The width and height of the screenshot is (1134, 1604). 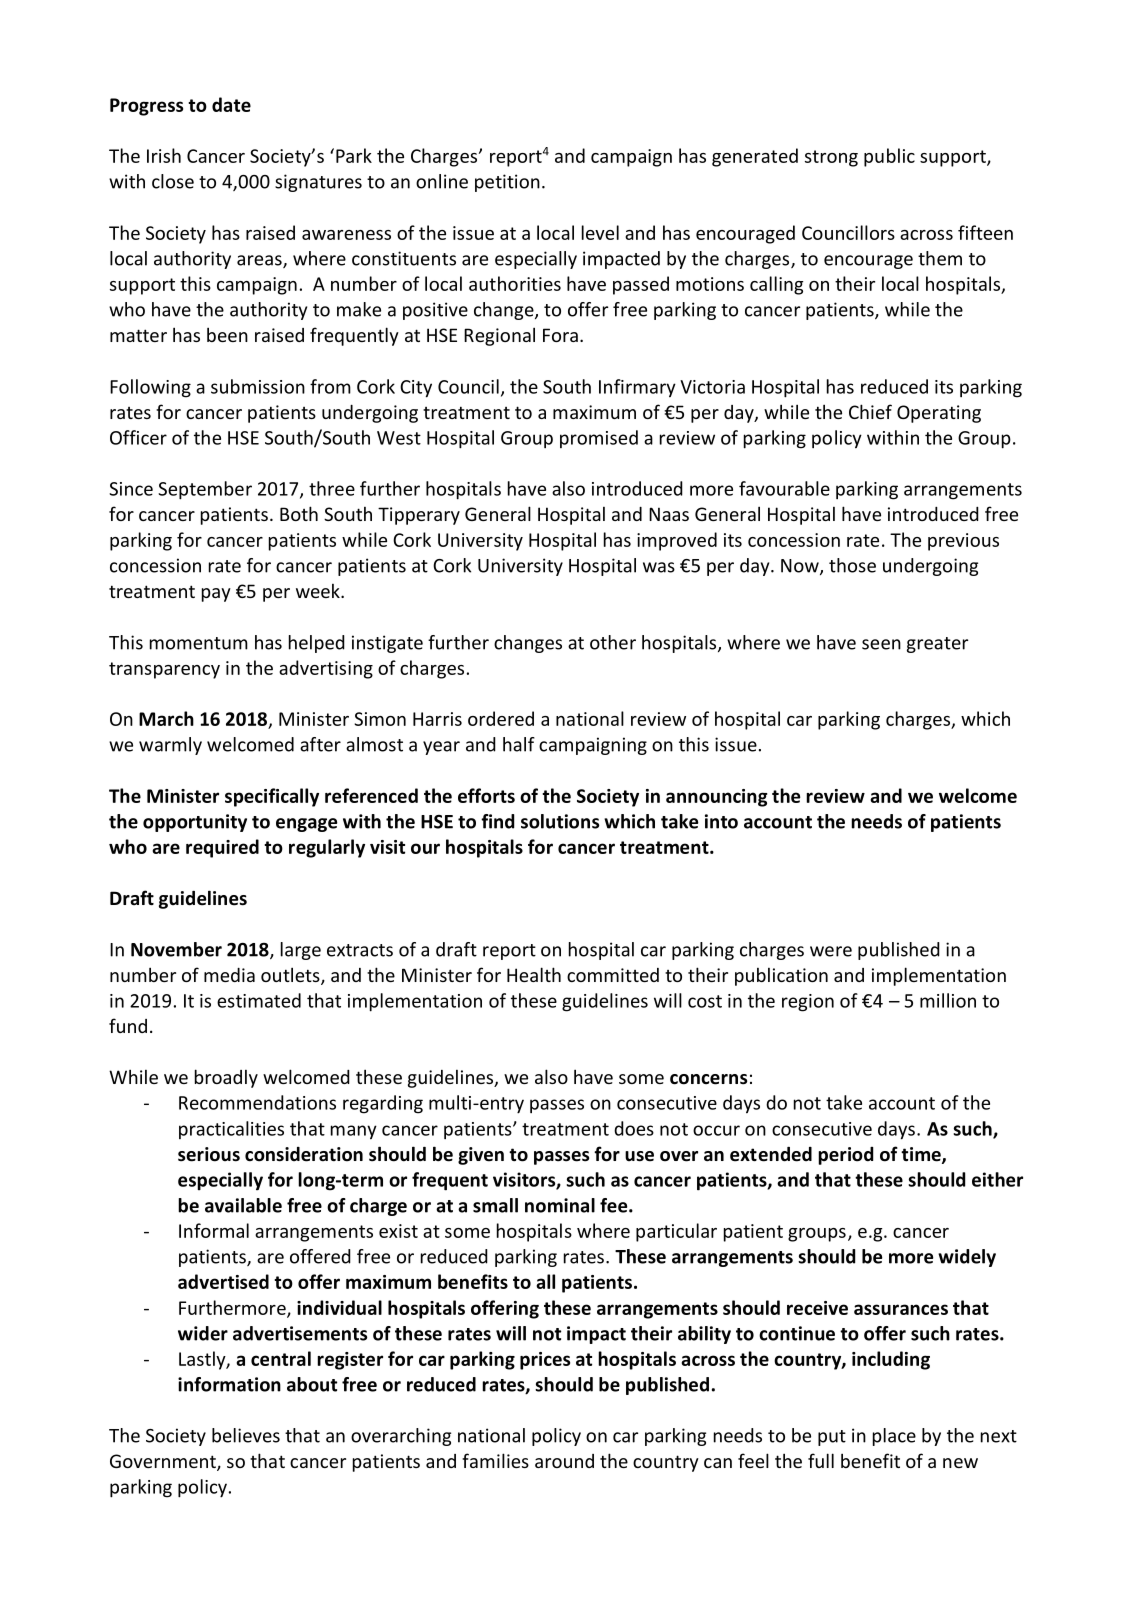 I want to click on believes, so click(x=246, y=1435).
